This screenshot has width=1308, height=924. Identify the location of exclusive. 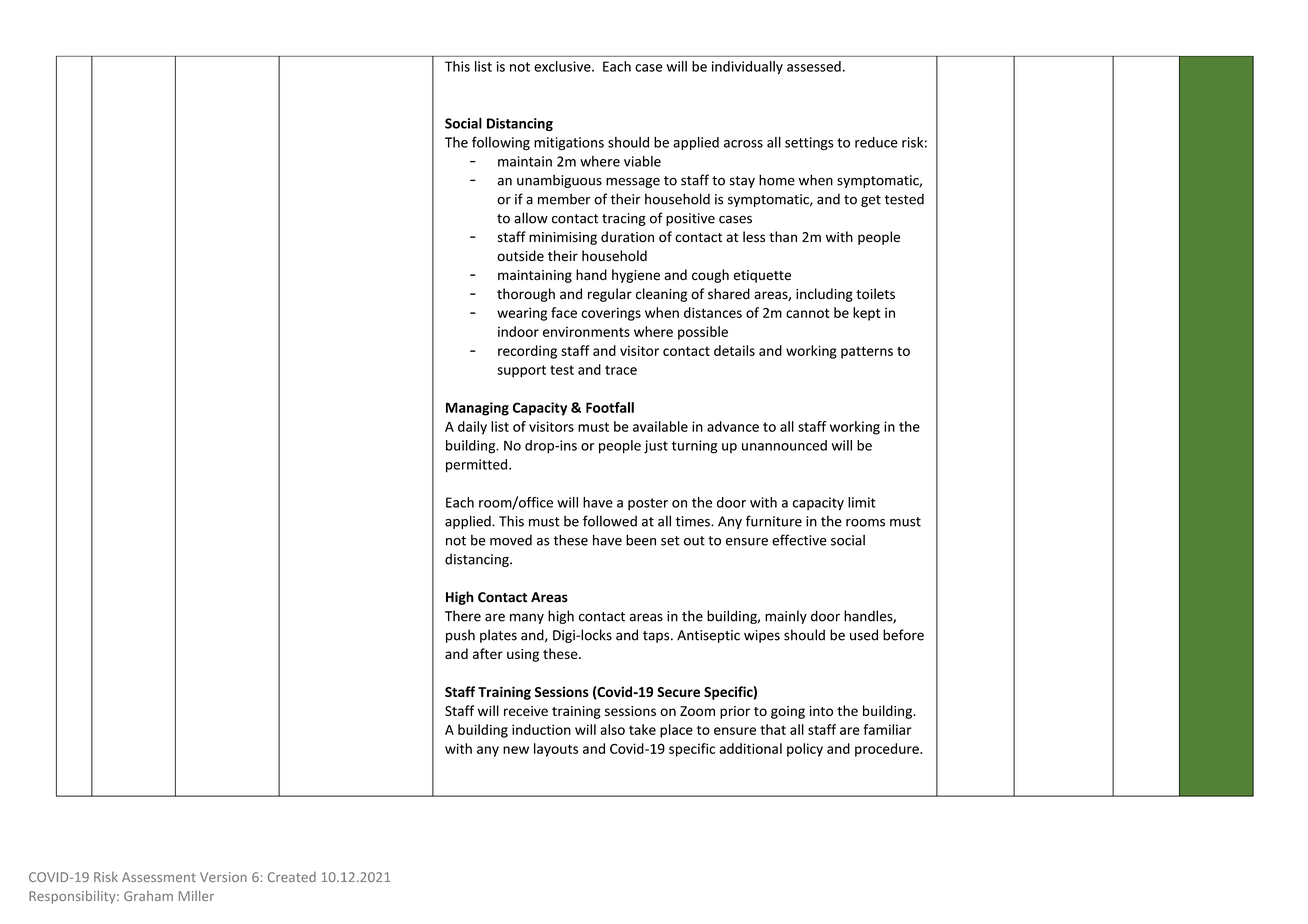
(563, 66).
